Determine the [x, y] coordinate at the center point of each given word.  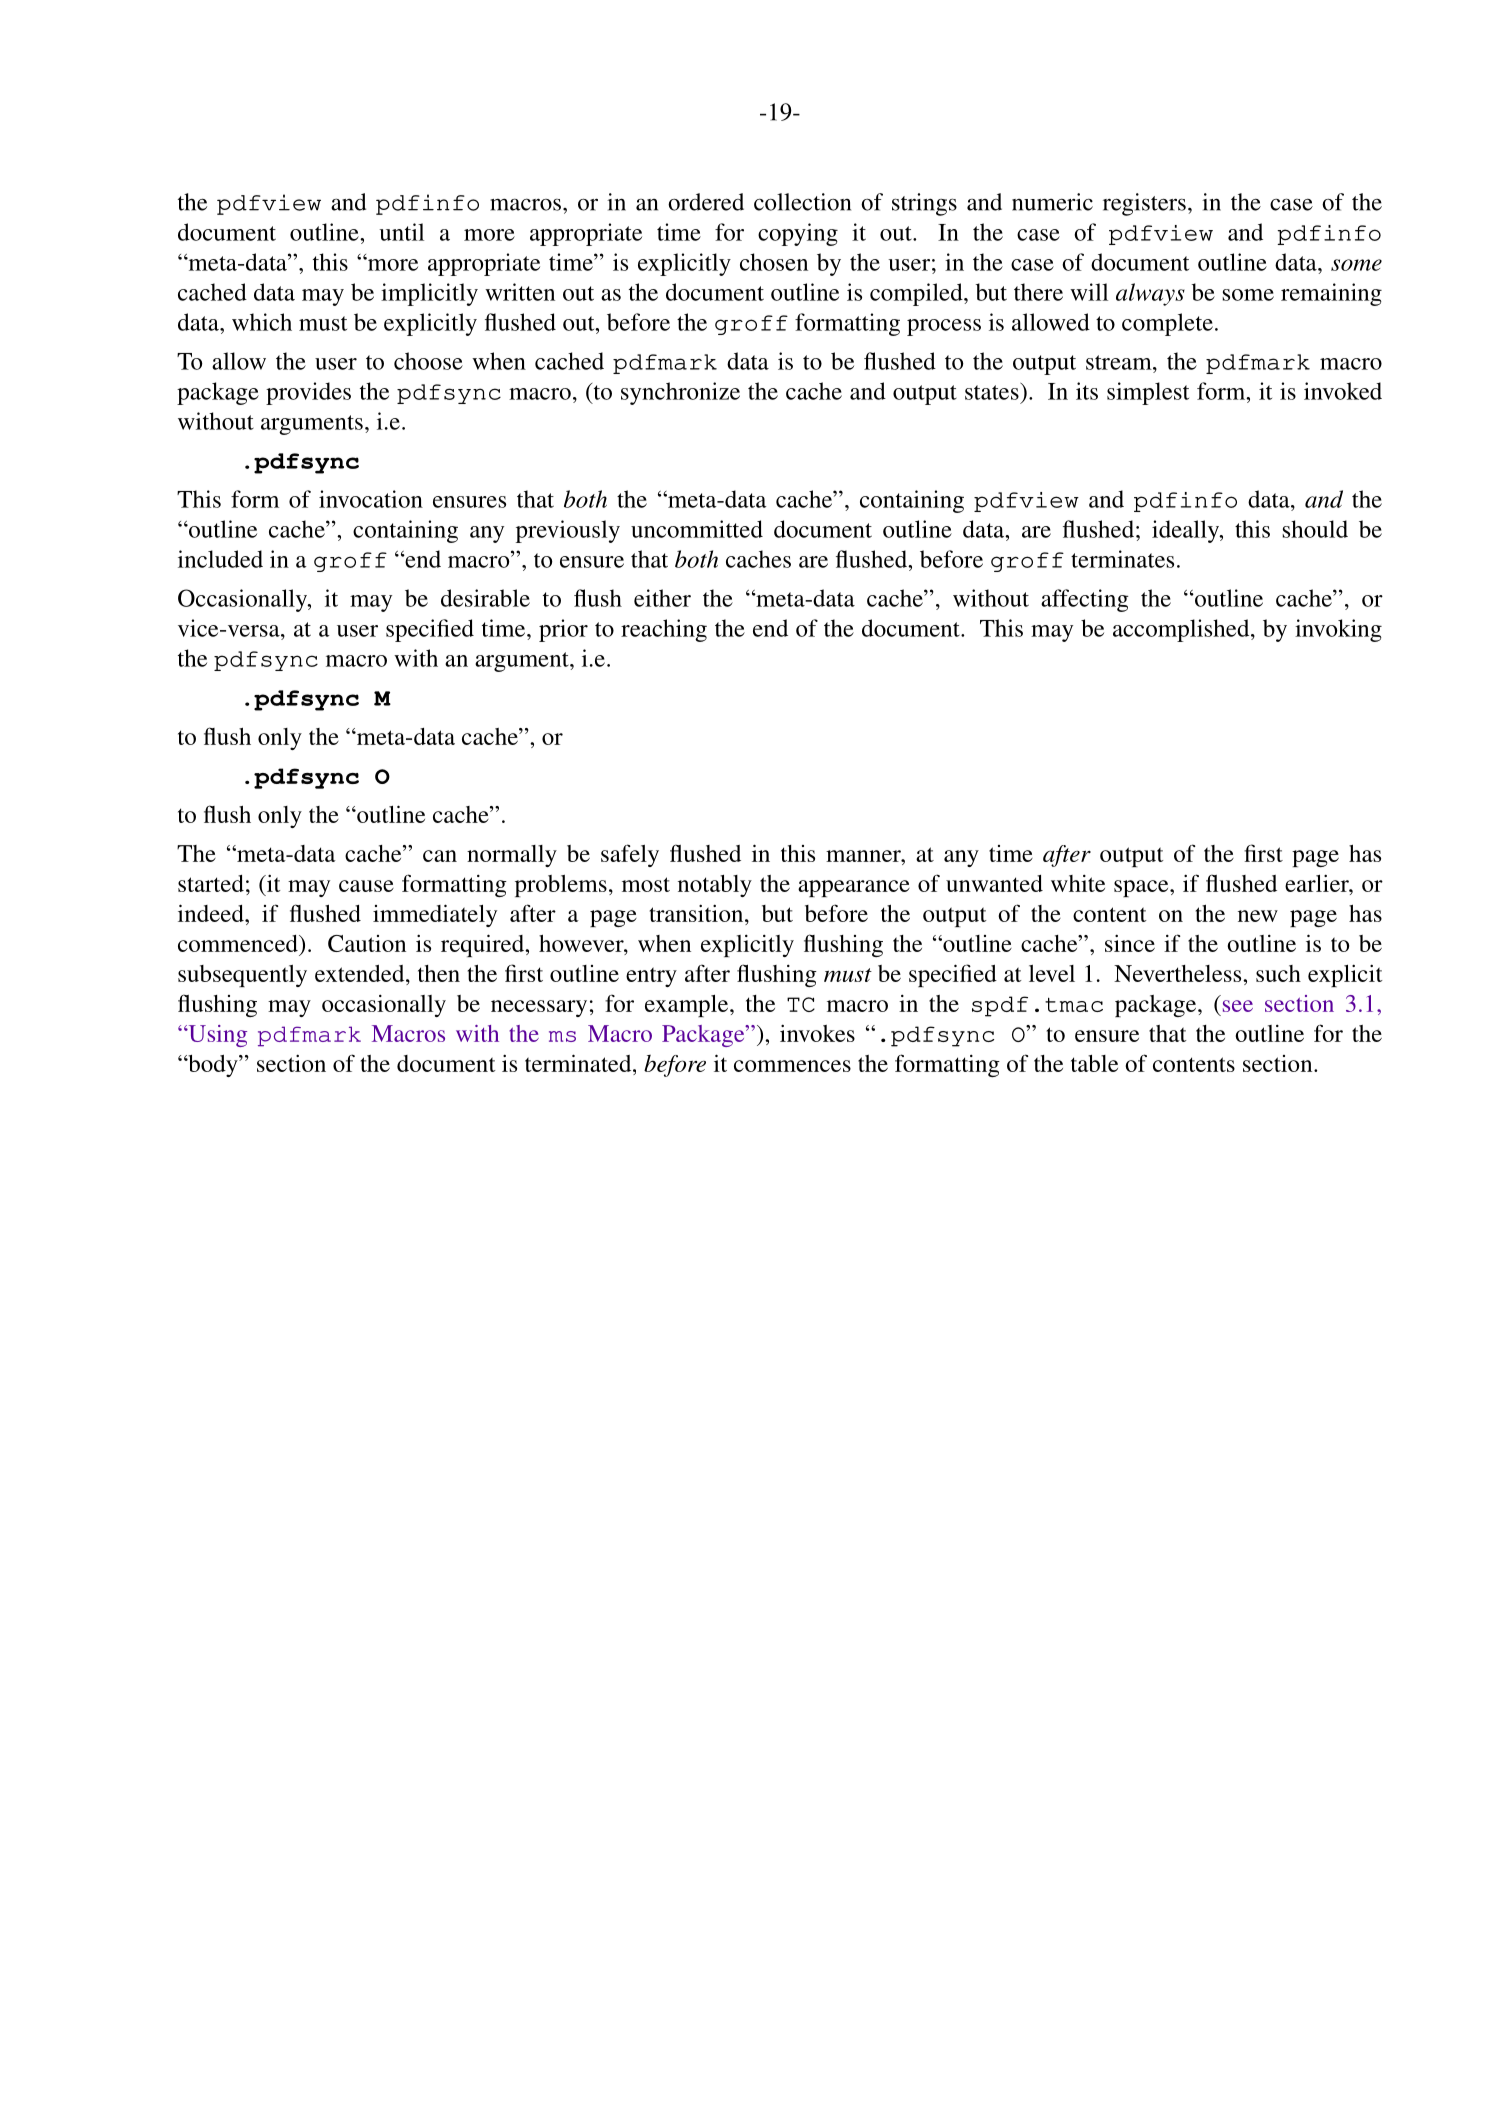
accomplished [1182, 630]
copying [798, 234]
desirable [485, 598]
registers [1144, 204]
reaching [664, 630]
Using [216, 1036]
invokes [817, 1033]
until [401, 232]
